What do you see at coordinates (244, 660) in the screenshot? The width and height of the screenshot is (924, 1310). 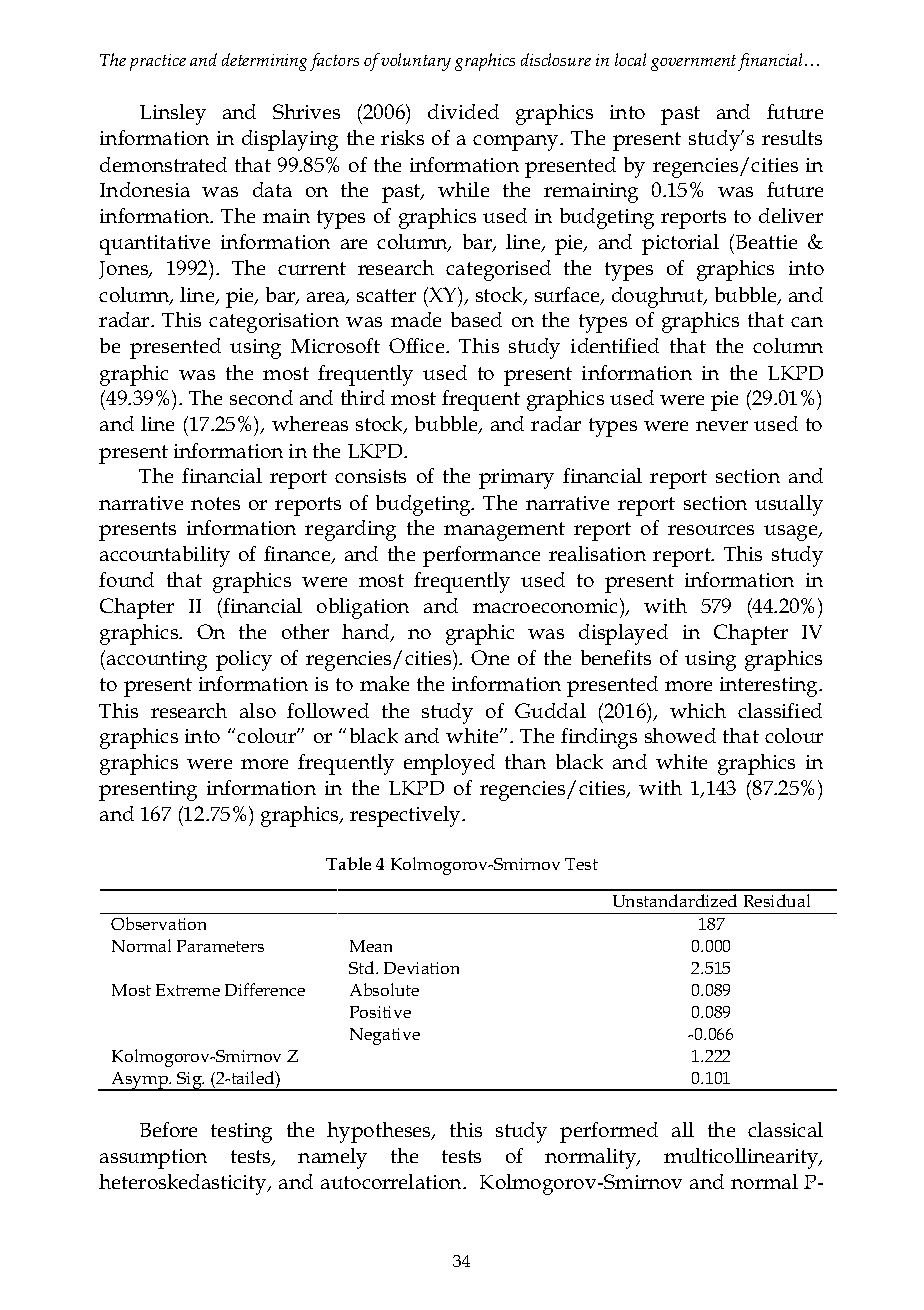 I see `policy` at bounding box center [244, 660].
